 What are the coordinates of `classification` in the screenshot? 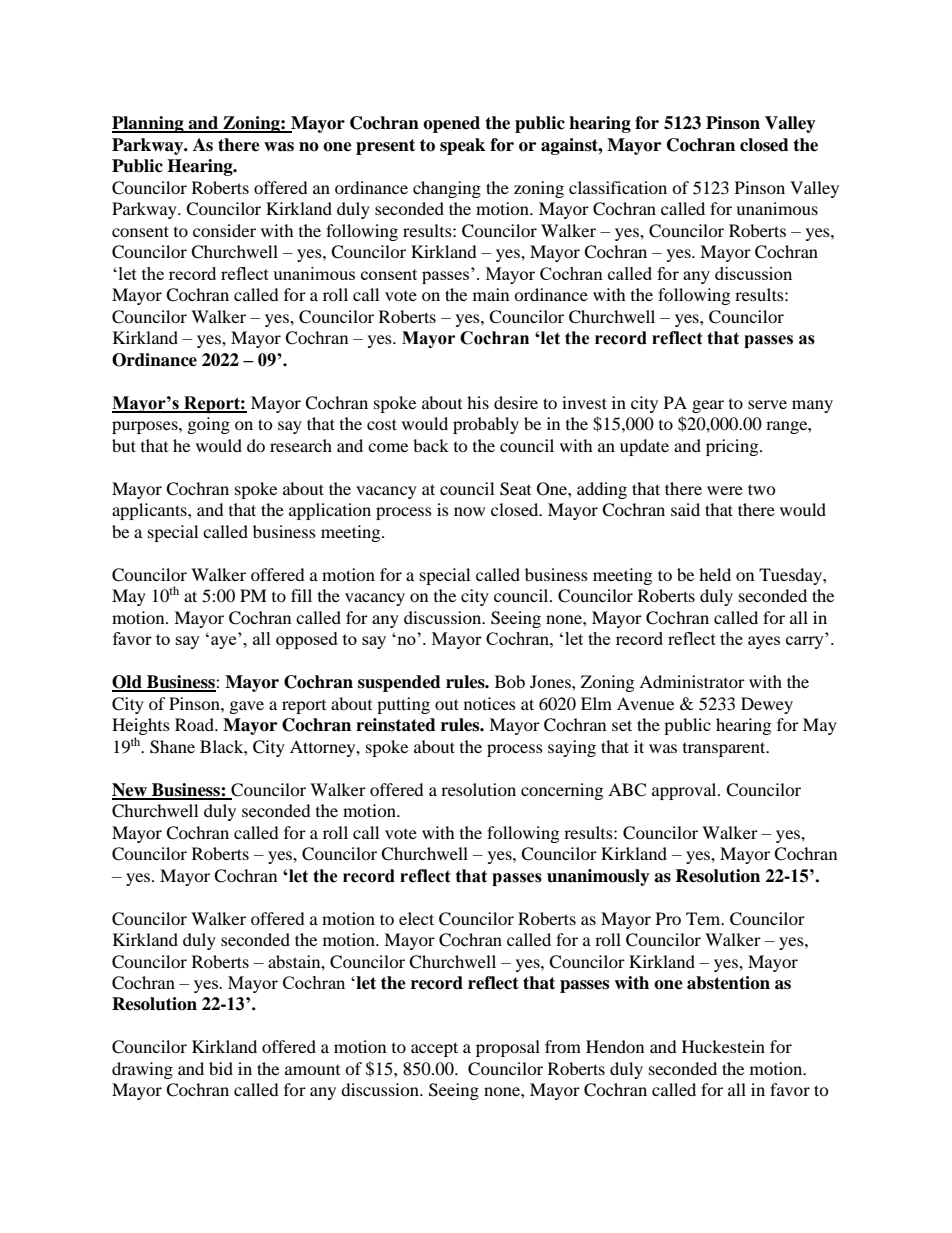 It's located at (618, 187).
